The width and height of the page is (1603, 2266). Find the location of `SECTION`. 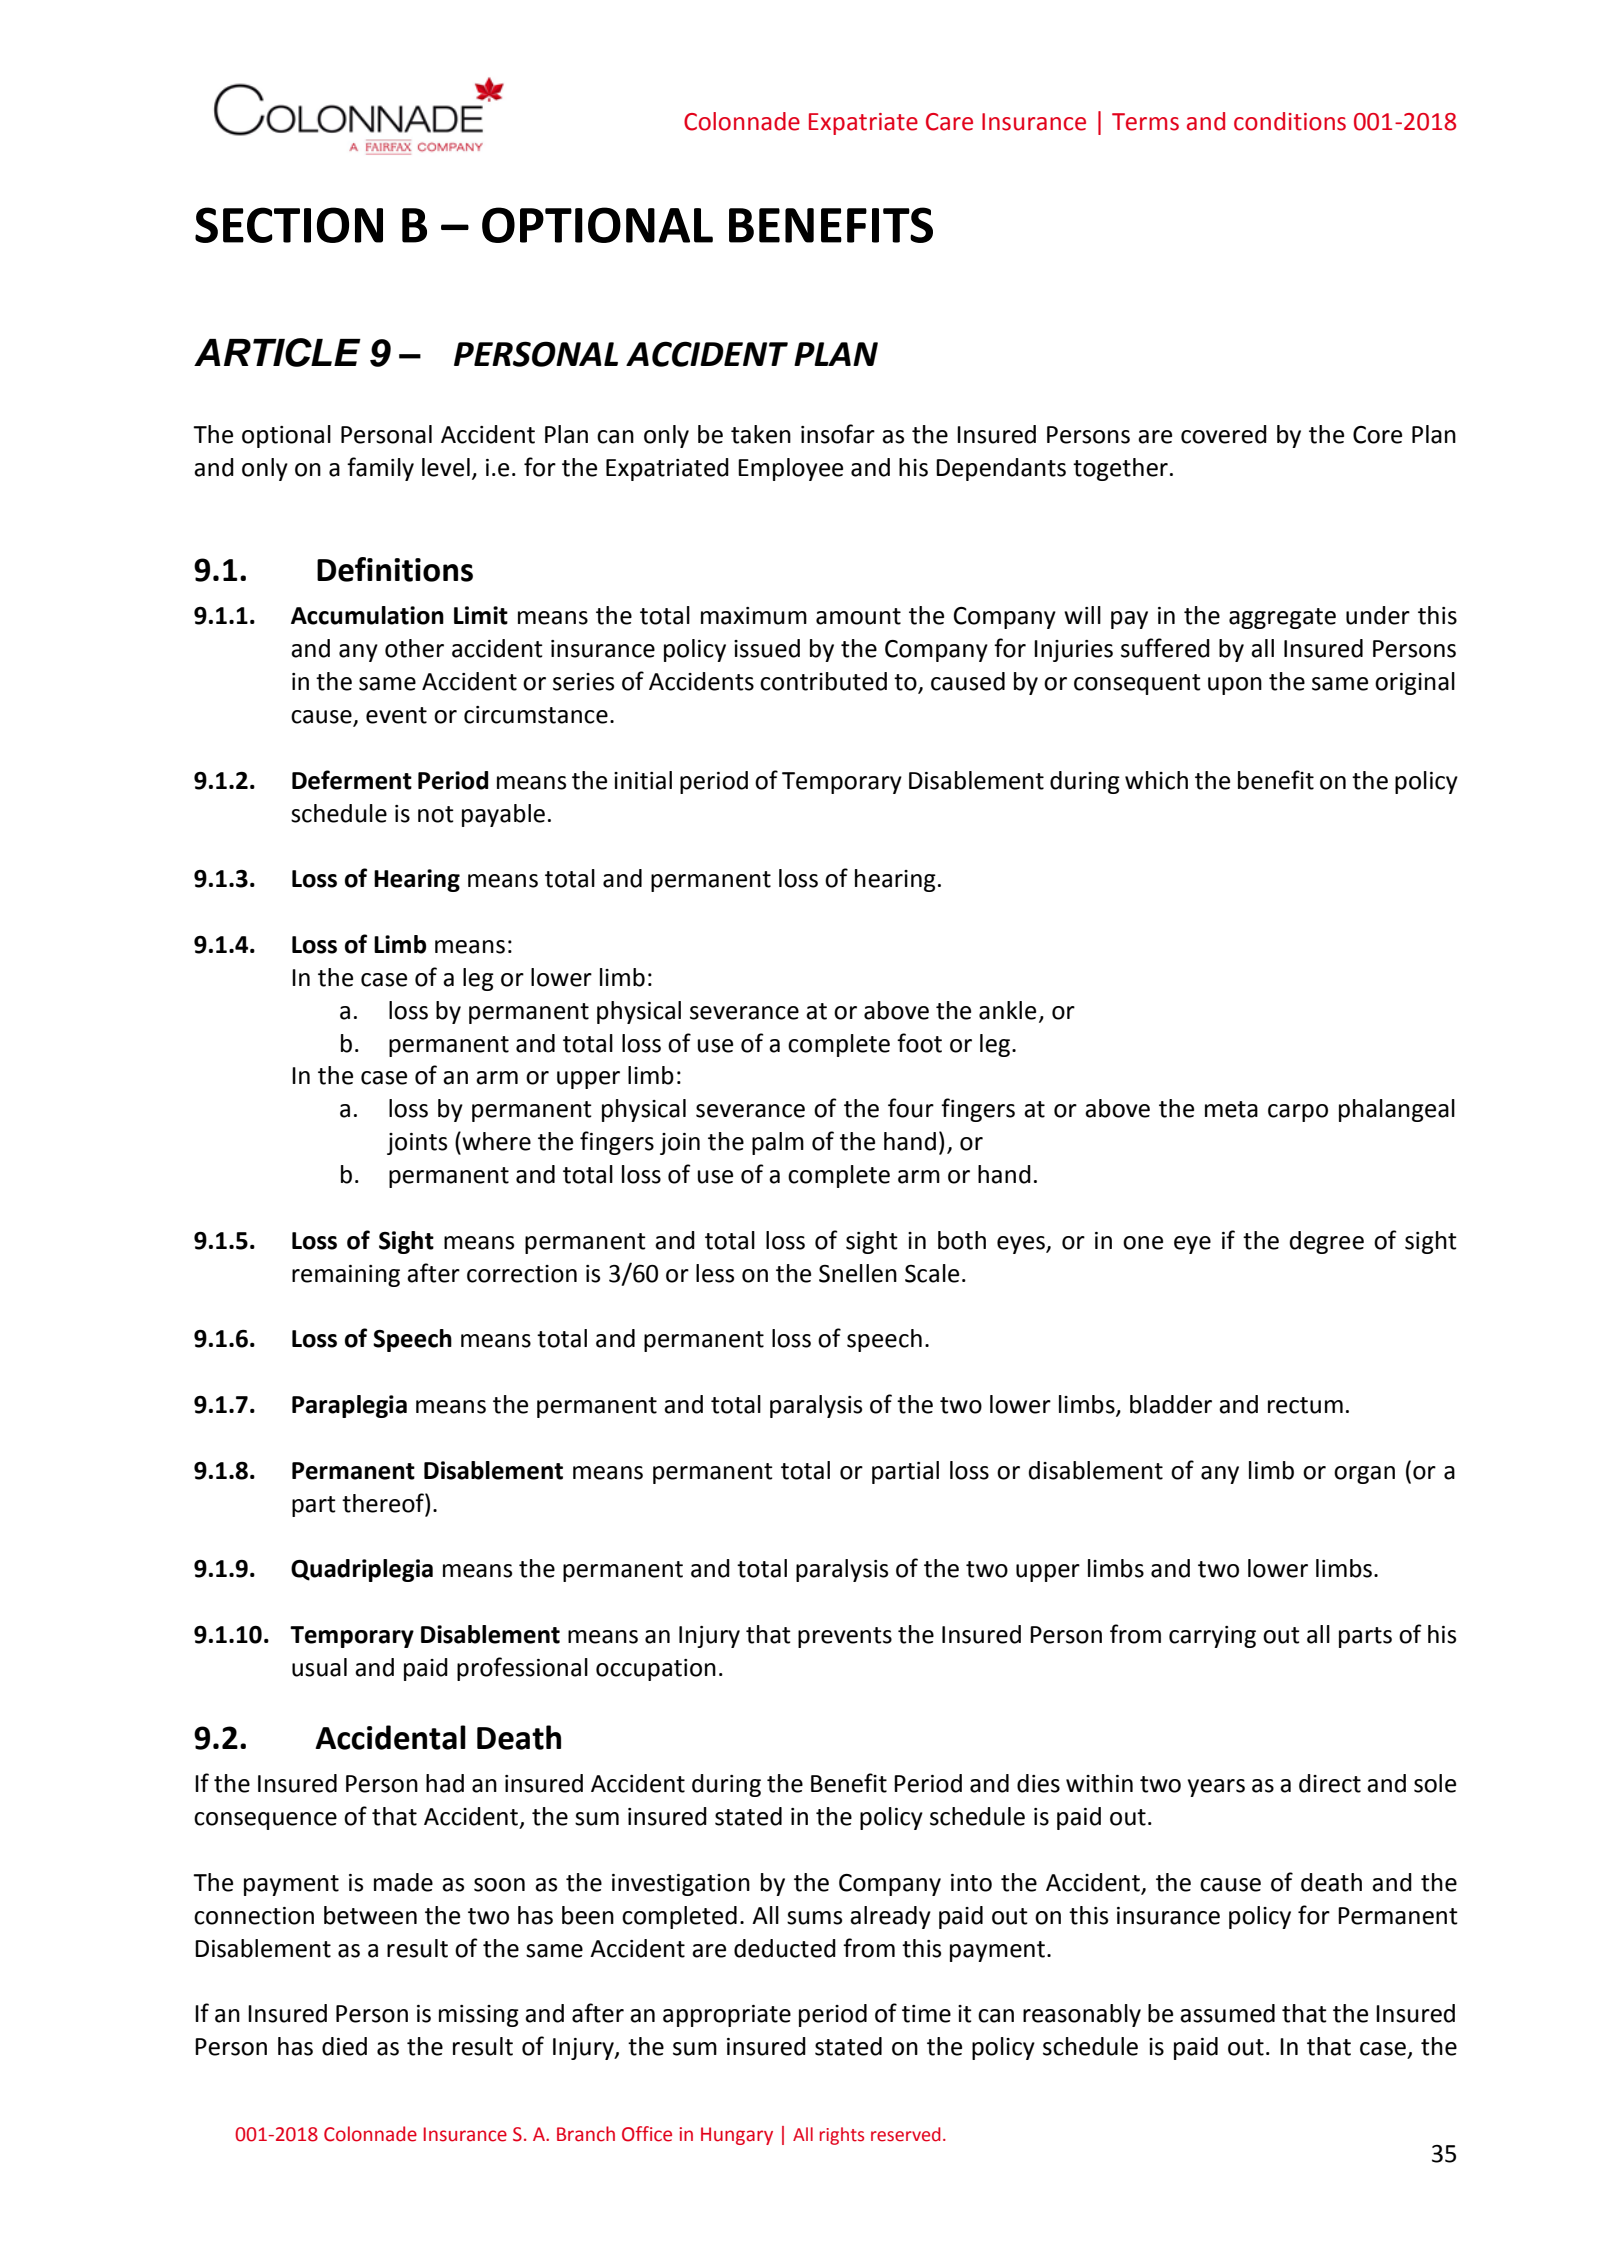

SECTION is located at coordinates (289, 225).
